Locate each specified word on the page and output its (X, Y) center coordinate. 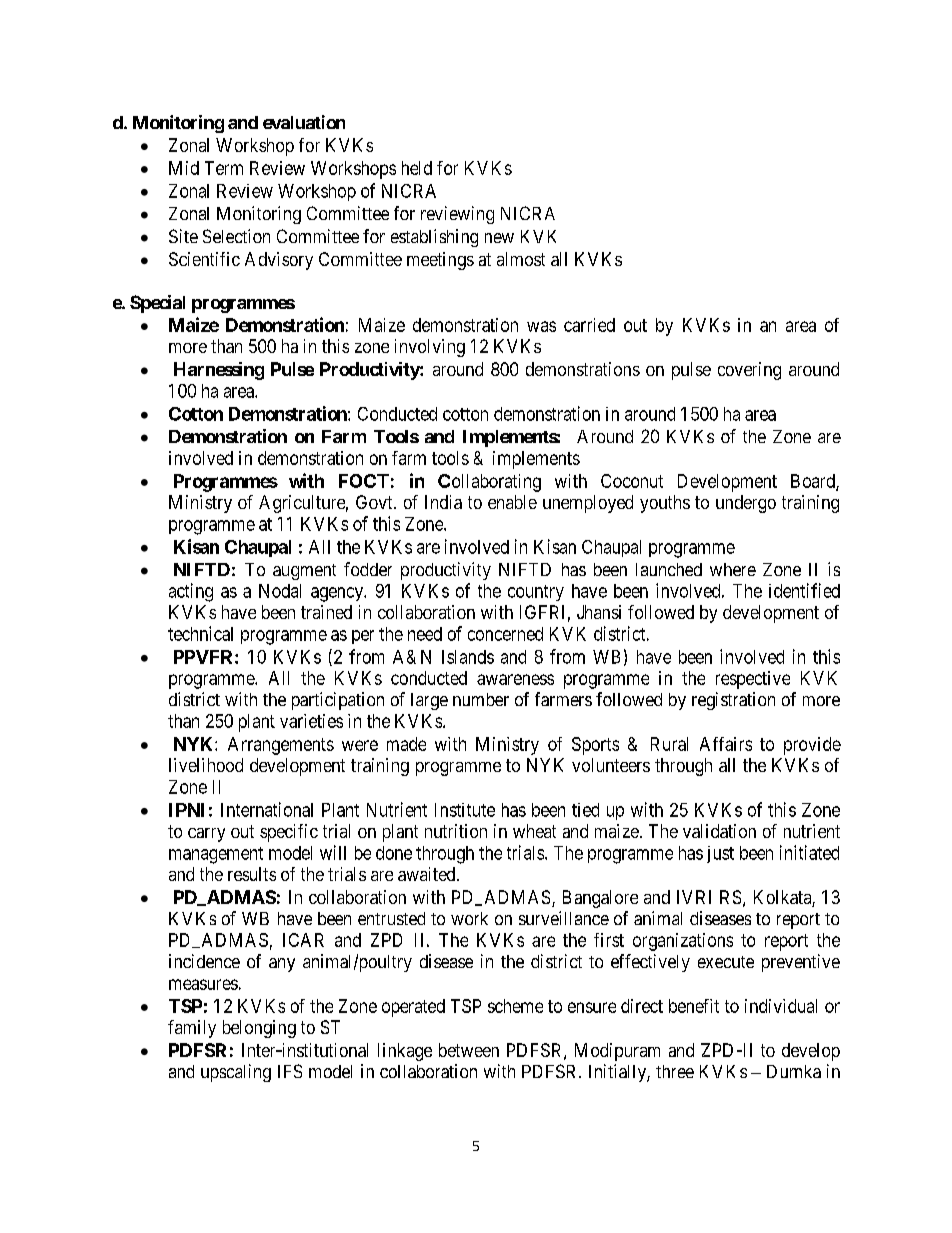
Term (224, 168)
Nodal (280, 591)
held (417, 168)
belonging (259, 1029)
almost (521, 259)
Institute (465, 810)
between (469, 1050)
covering (749, 371)
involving (430, 348)
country (536, 593)
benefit (694, 1006)
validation (719, 831)
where (733, 569)
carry (206, 835)
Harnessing (219, 371)
